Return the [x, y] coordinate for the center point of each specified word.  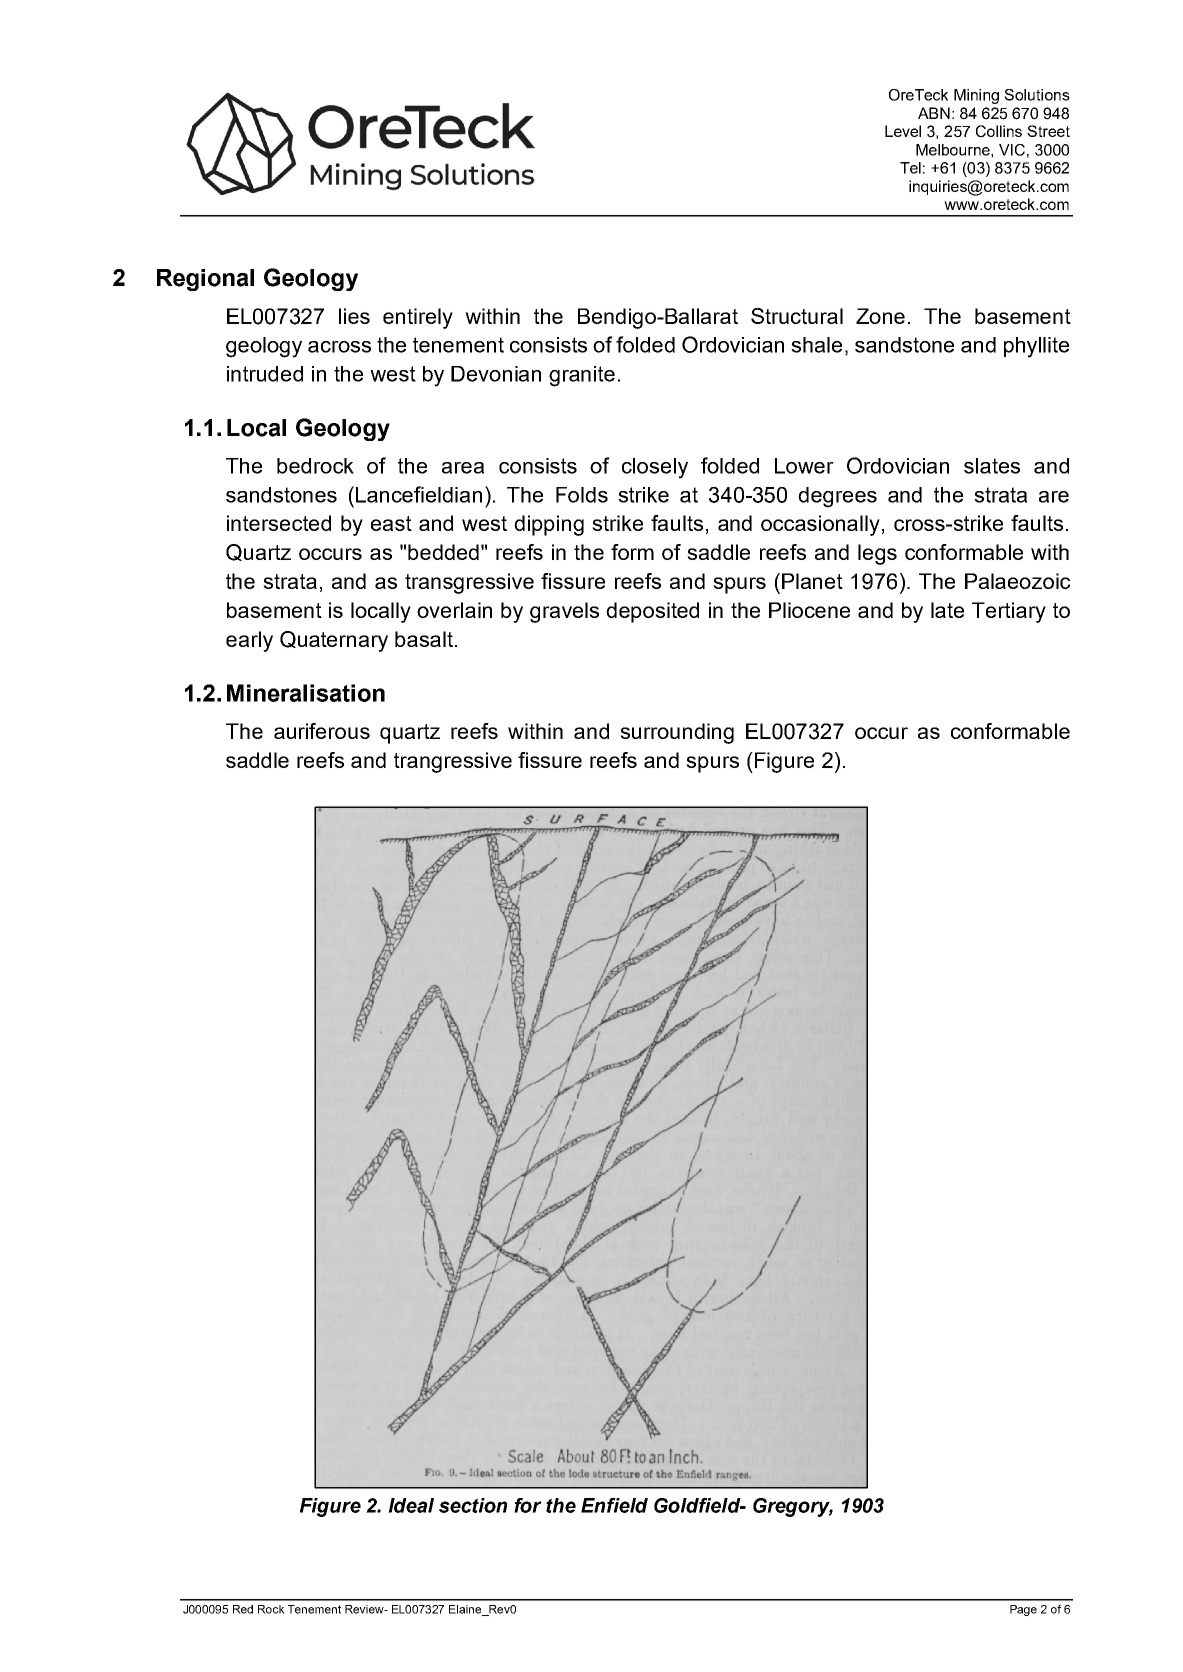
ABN [934, 113]
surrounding [677, 733]
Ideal [411, 1505]
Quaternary [334, 641]
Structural [797, 316]
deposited [652, 612]
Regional [205, 280]
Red [243, 1609]
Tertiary [1009, 612]
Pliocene [809, 610]
